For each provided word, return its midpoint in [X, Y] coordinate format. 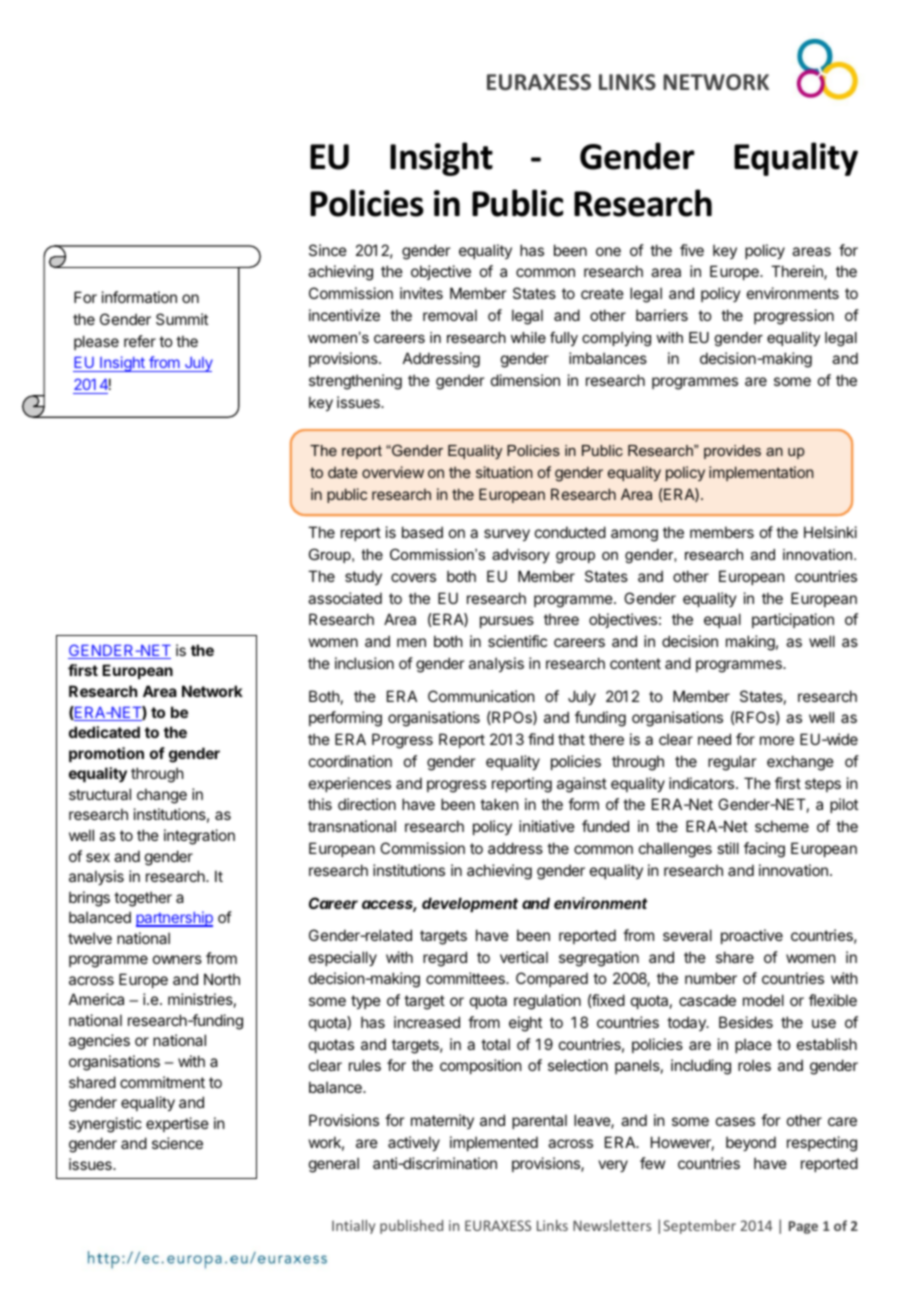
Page [803, 1227]
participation [793, 620]
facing [764, 850]
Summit [182, 319]
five [692, 250]
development [470, 904]
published [411, 1227]
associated [345, 598]
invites [421, 293]
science [177, 1143]
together [143, 899]
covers [413, 577]
